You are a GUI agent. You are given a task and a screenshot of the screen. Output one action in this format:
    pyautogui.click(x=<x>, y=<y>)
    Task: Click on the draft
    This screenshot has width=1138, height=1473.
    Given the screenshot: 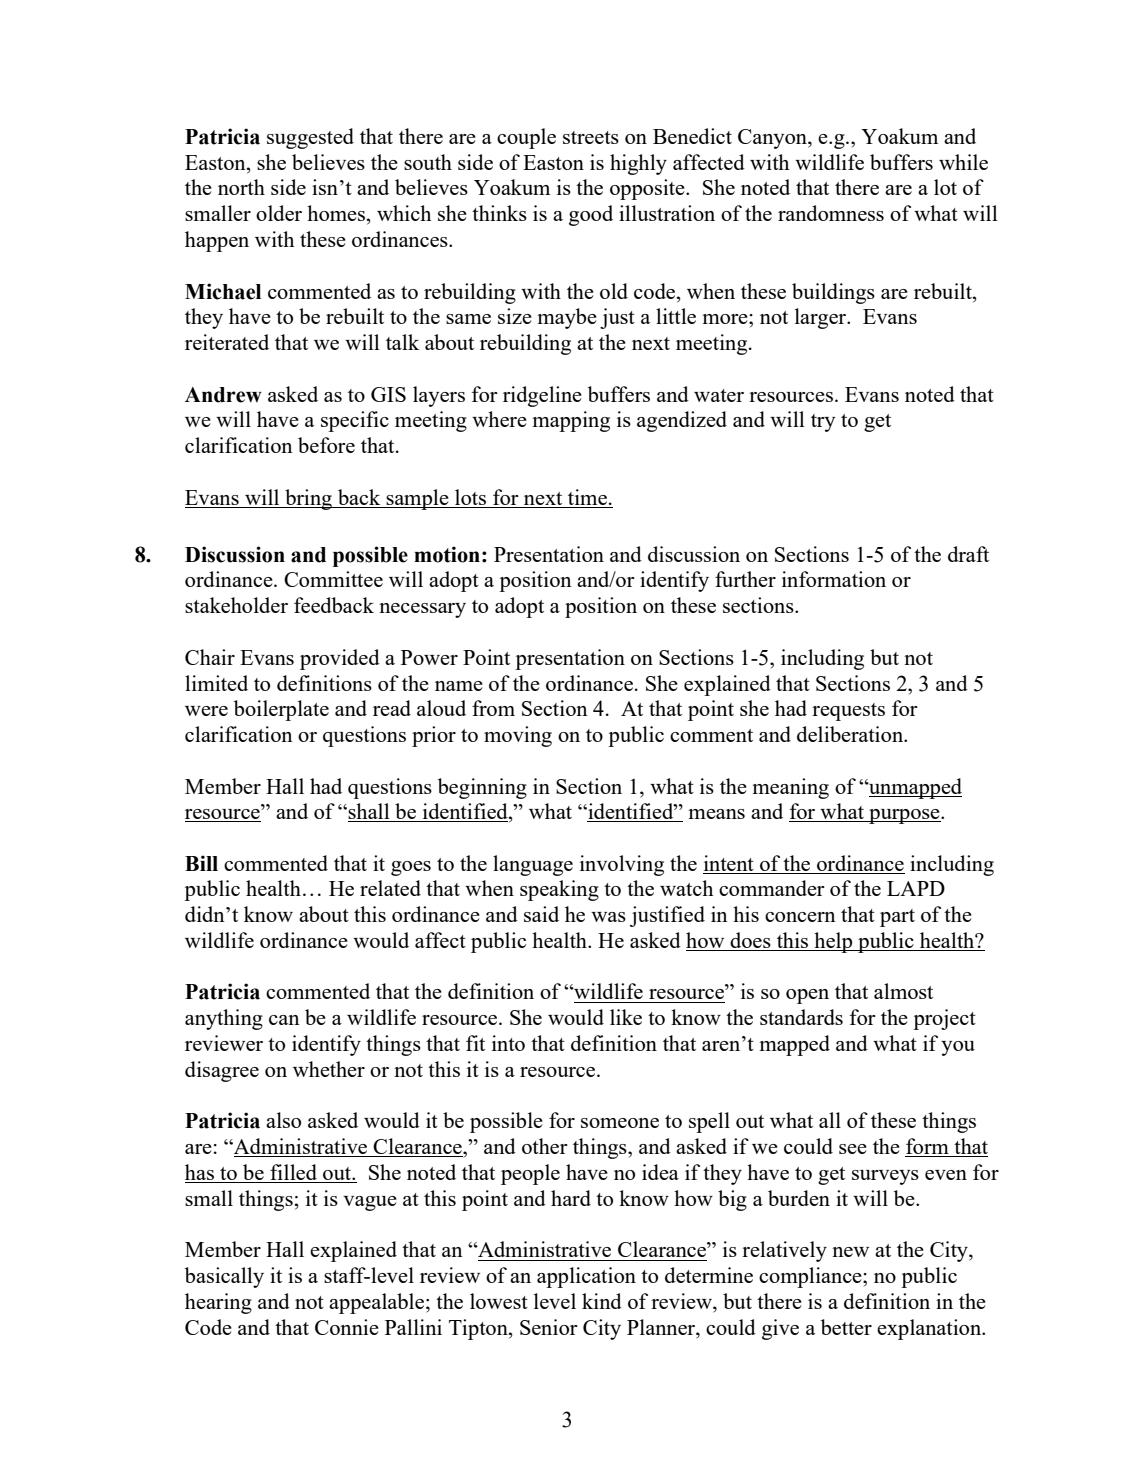 What is the action you would take?
    pyautogui.click(x=968, y=554)
